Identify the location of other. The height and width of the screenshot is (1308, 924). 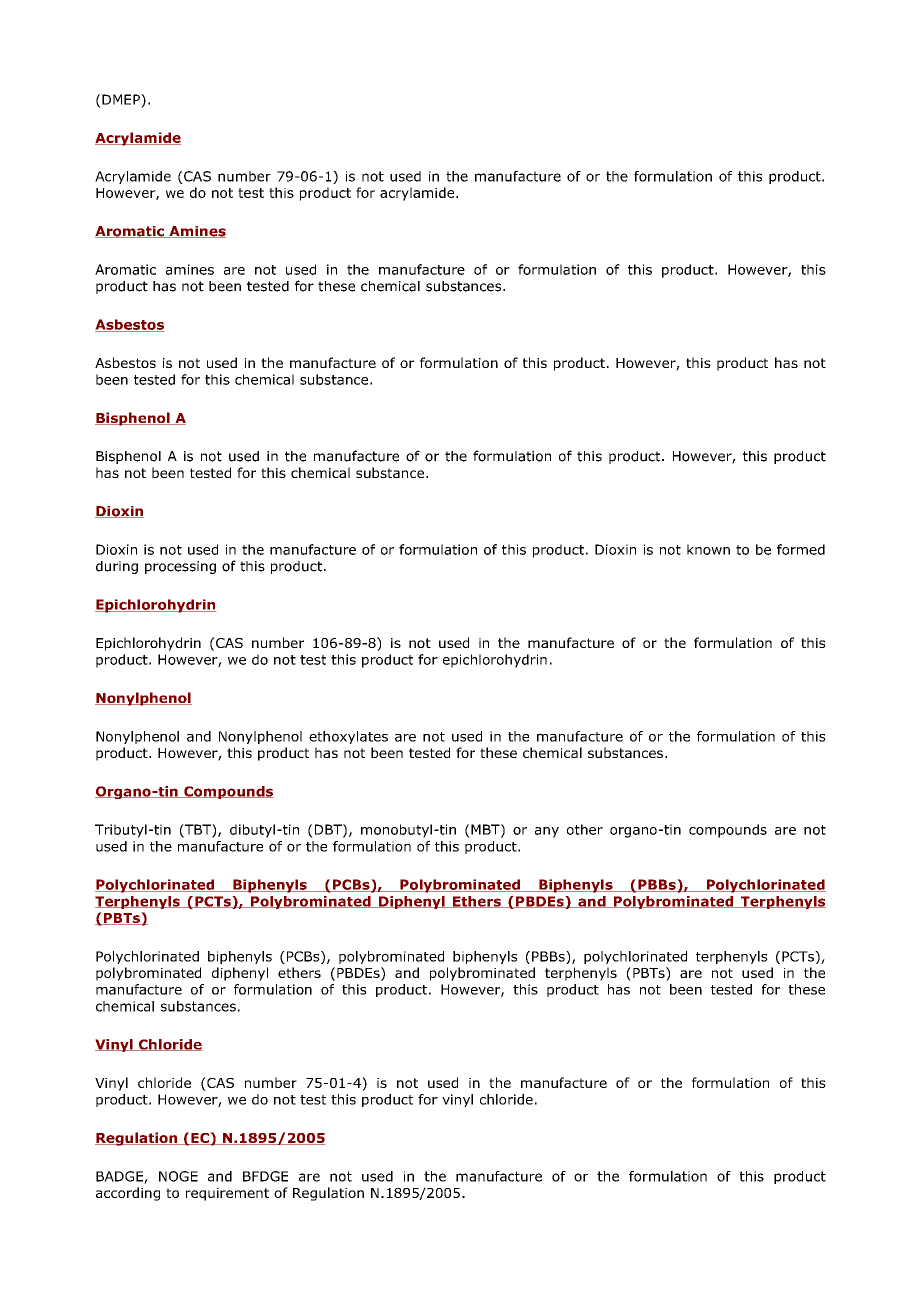
(585, 829).
